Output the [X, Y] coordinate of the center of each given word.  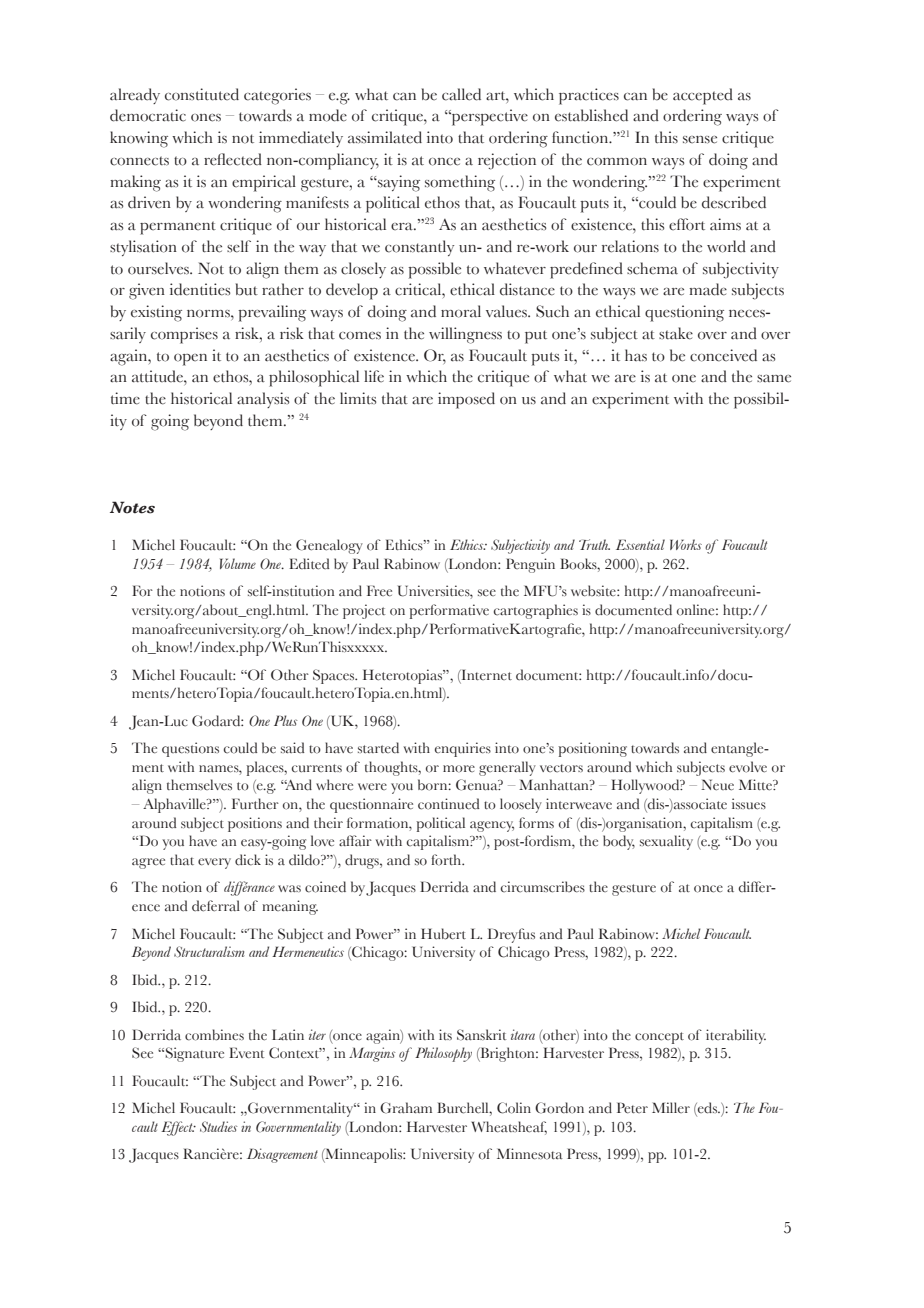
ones [206, 118]
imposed [466, 400]
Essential [640, 544]
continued [448, 804]
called [461, 94]
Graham [406, 1108]
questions [190, 749]
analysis [263, 400]
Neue [717, 785]
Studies [218, 1126]
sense [700, 140]
